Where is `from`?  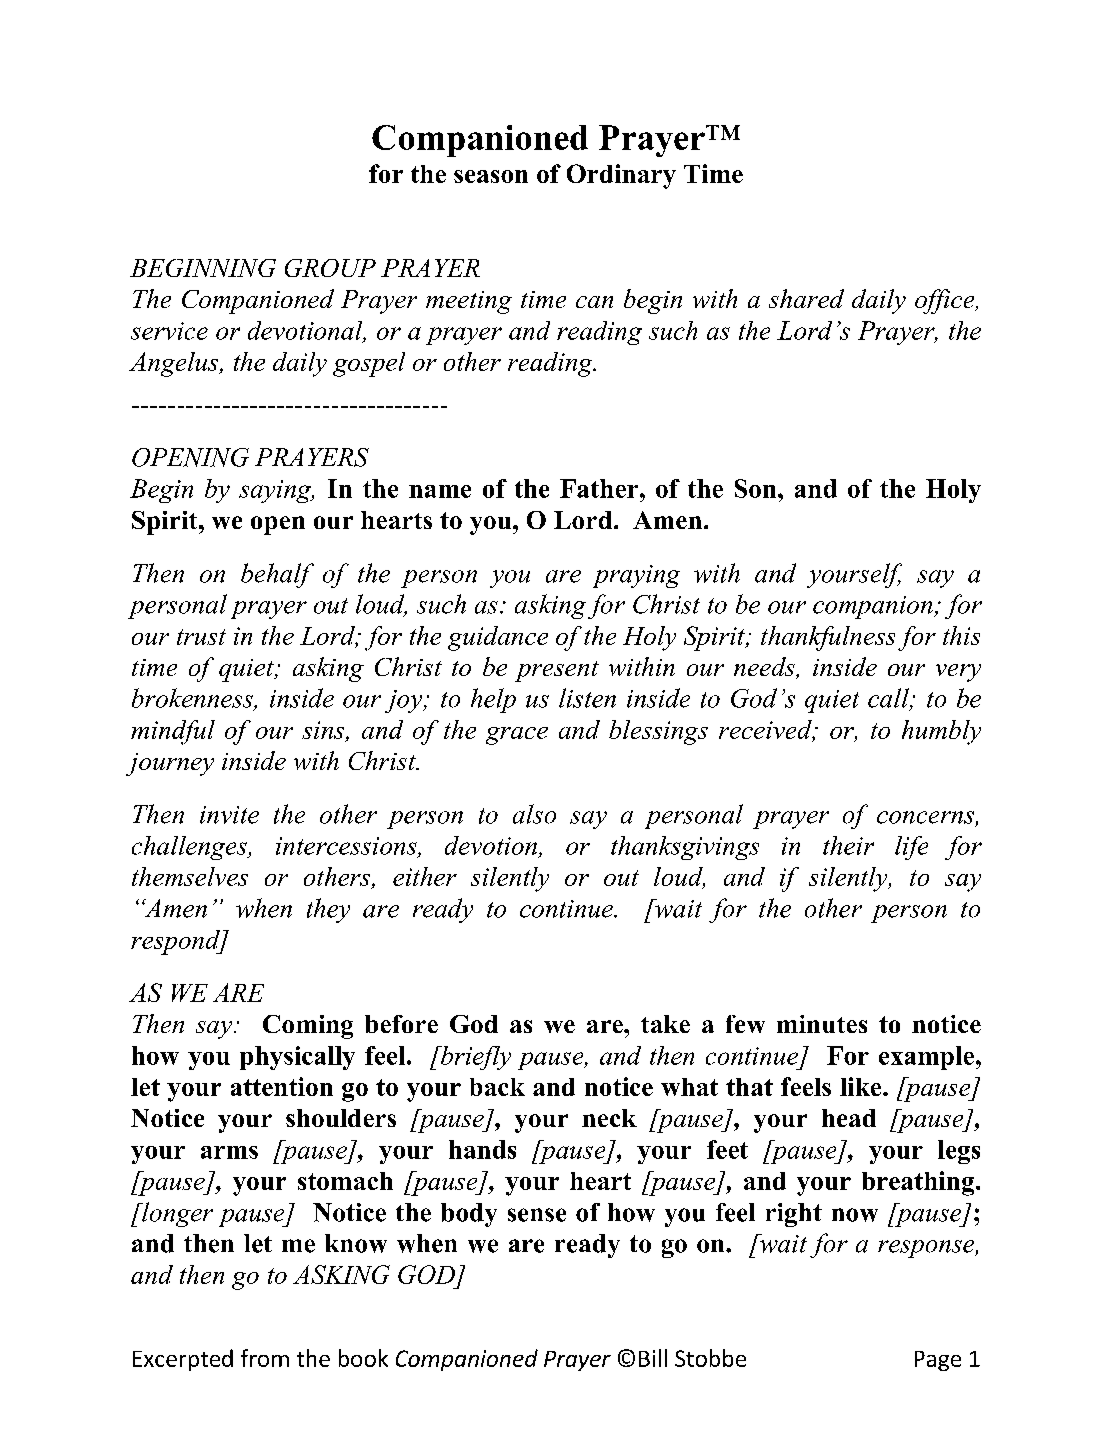
from is located at coordinates (265, 1358).
